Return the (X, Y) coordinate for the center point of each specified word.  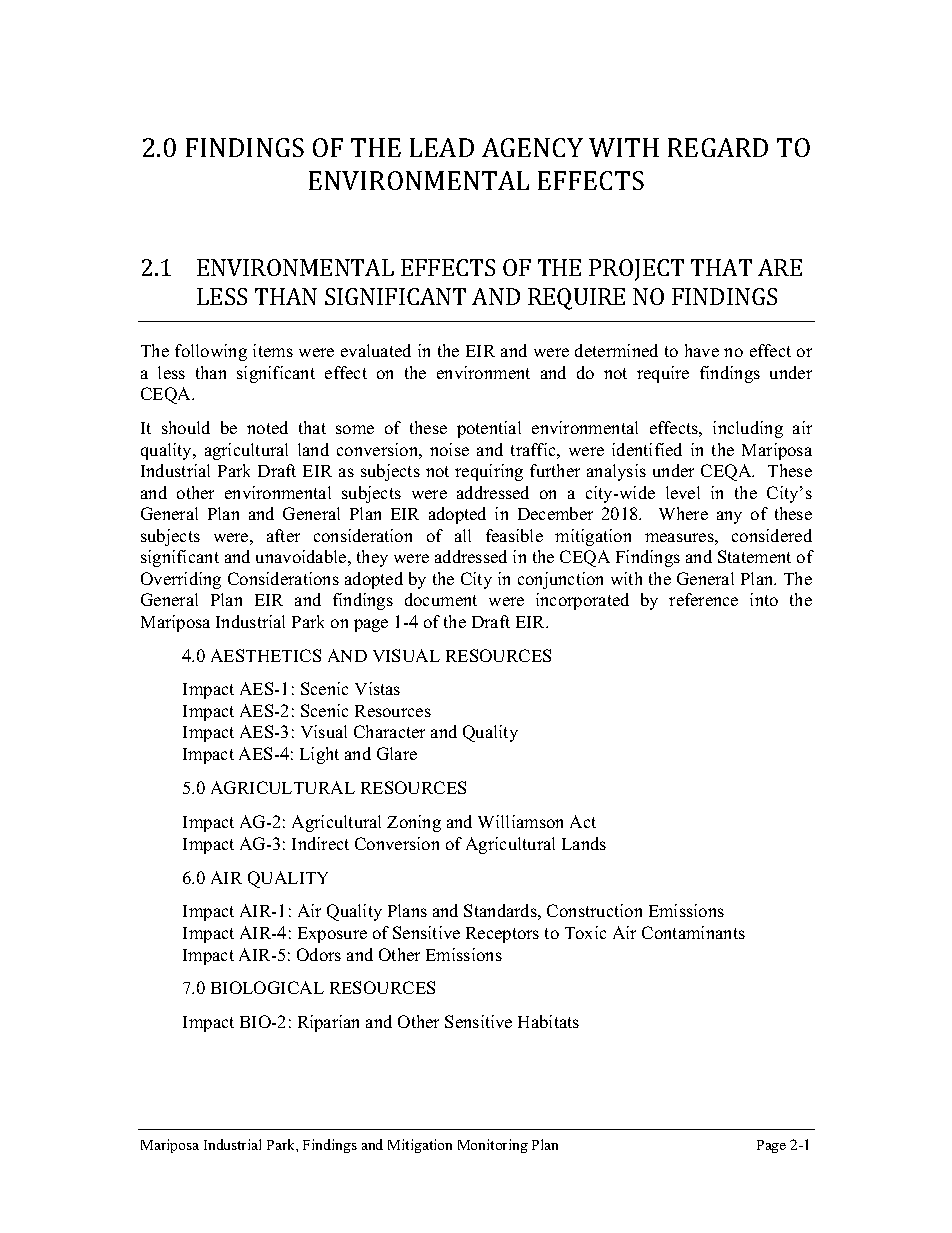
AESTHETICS (266, 655)
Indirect (320, 843)
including (748, 429)
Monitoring (493, 1146)
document (441, 599)
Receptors (502, 935)
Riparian (328, 1023)
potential (489, 429)
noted (267, 427)
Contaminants (693, 932)
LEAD (442, 147)
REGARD (718, 147)
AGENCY (532, 147)
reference (703, 599)
